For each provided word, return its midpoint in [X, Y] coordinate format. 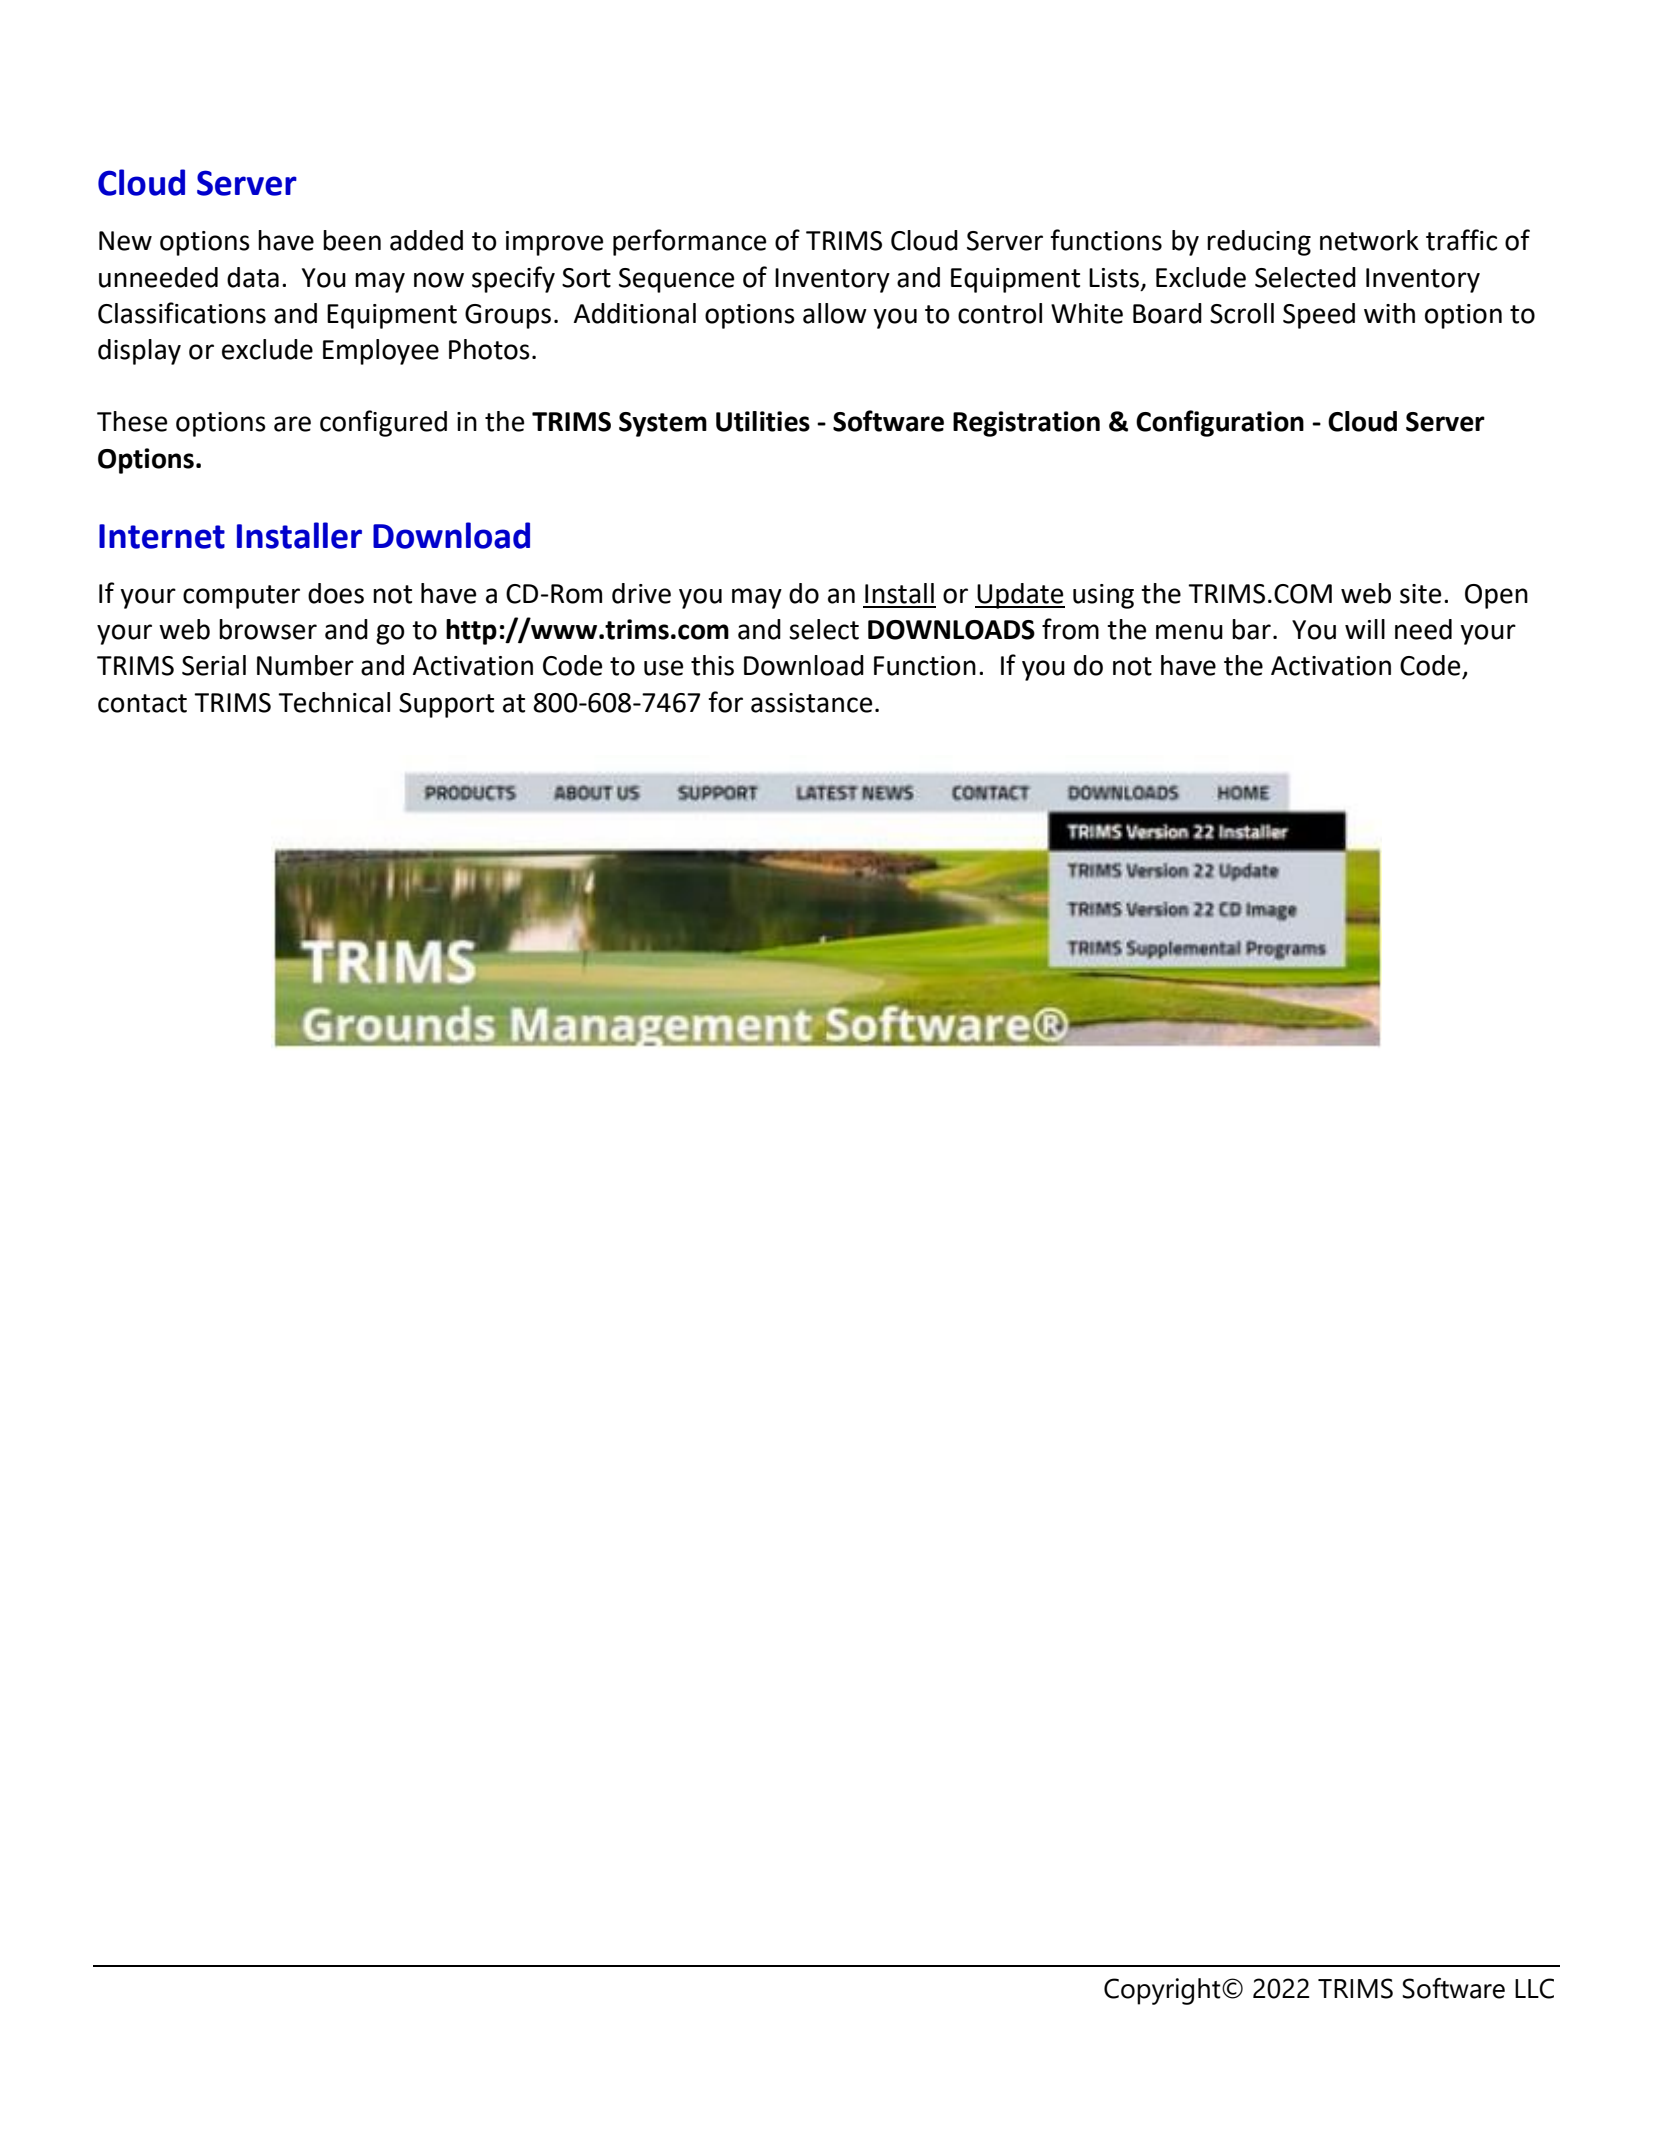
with [1389, 313]
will [1365, 629]
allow [835, 313]
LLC [1534, 1988]
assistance [811, 703]
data [253, 277]
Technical [334, 702]
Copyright [1163, 1991]
